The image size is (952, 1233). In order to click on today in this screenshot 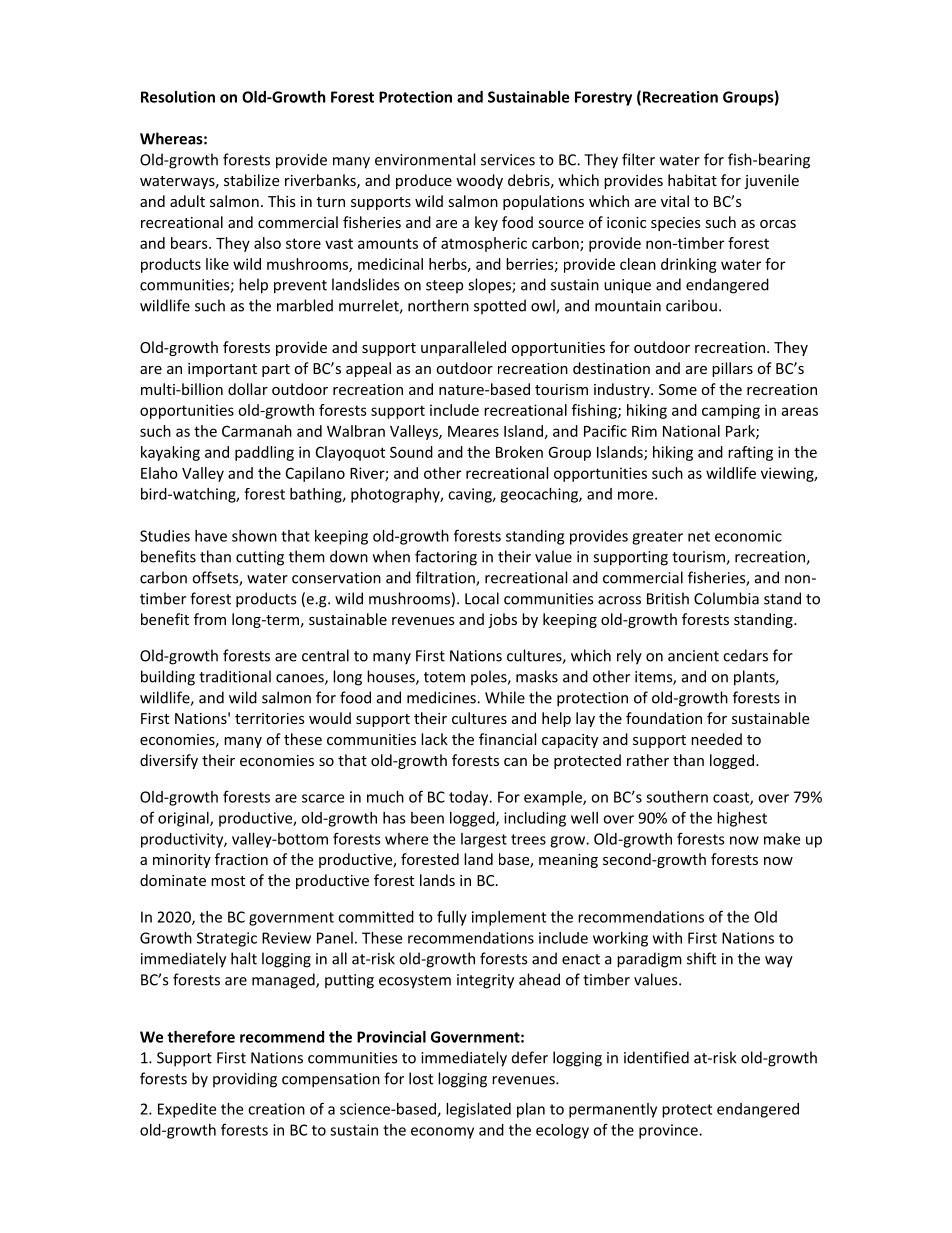, I will do `click(470, 798)`.
